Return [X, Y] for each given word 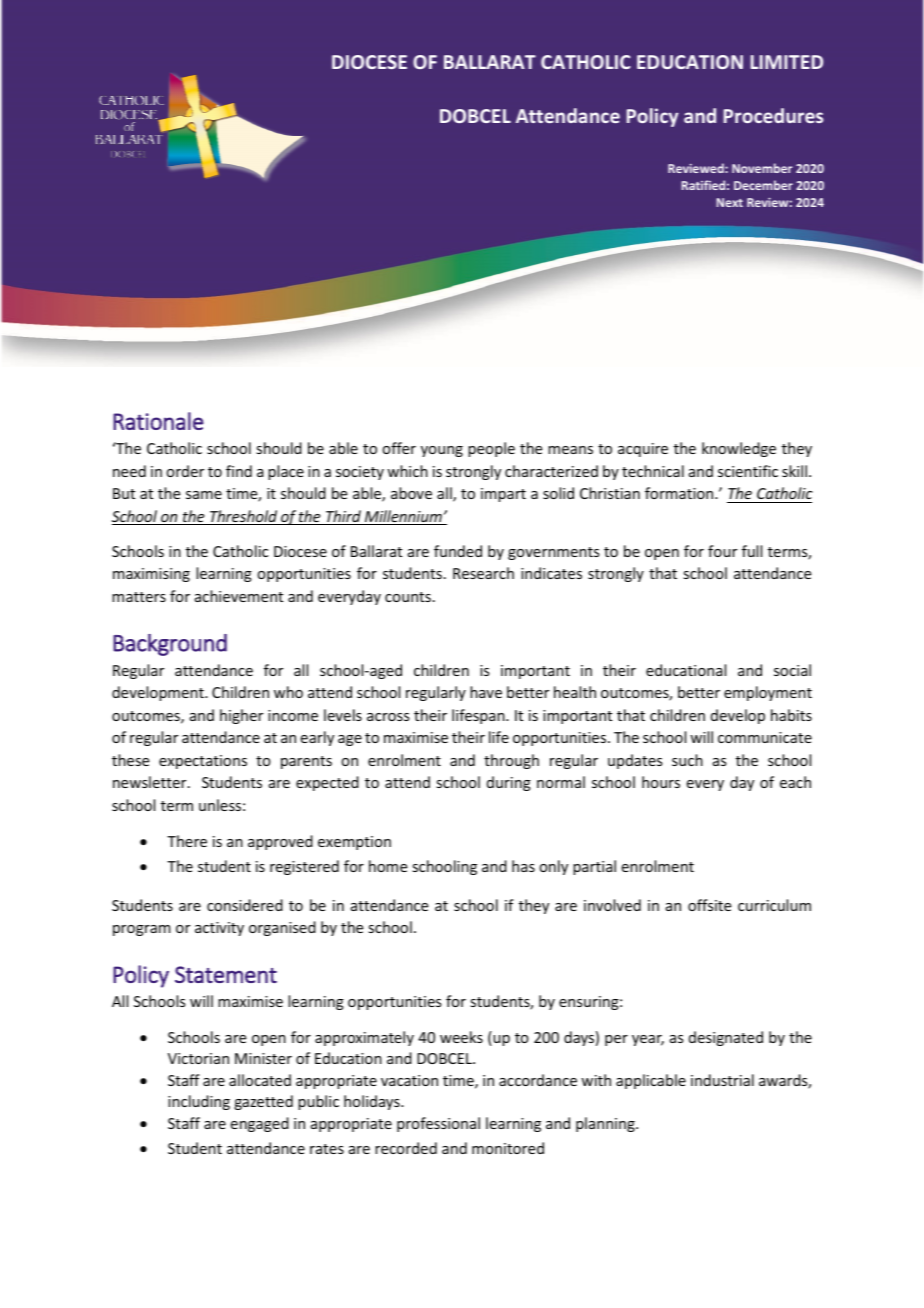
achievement [239, 596]
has [523, 866]
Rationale [158, 421]
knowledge [739, 449]
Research [483, 573]
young [442, 451]
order [185, 471]
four [722, 551]
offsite [709, 905]
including [199, 1102]
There [187, 841]
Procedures [773, 115]
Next [729, 202]
